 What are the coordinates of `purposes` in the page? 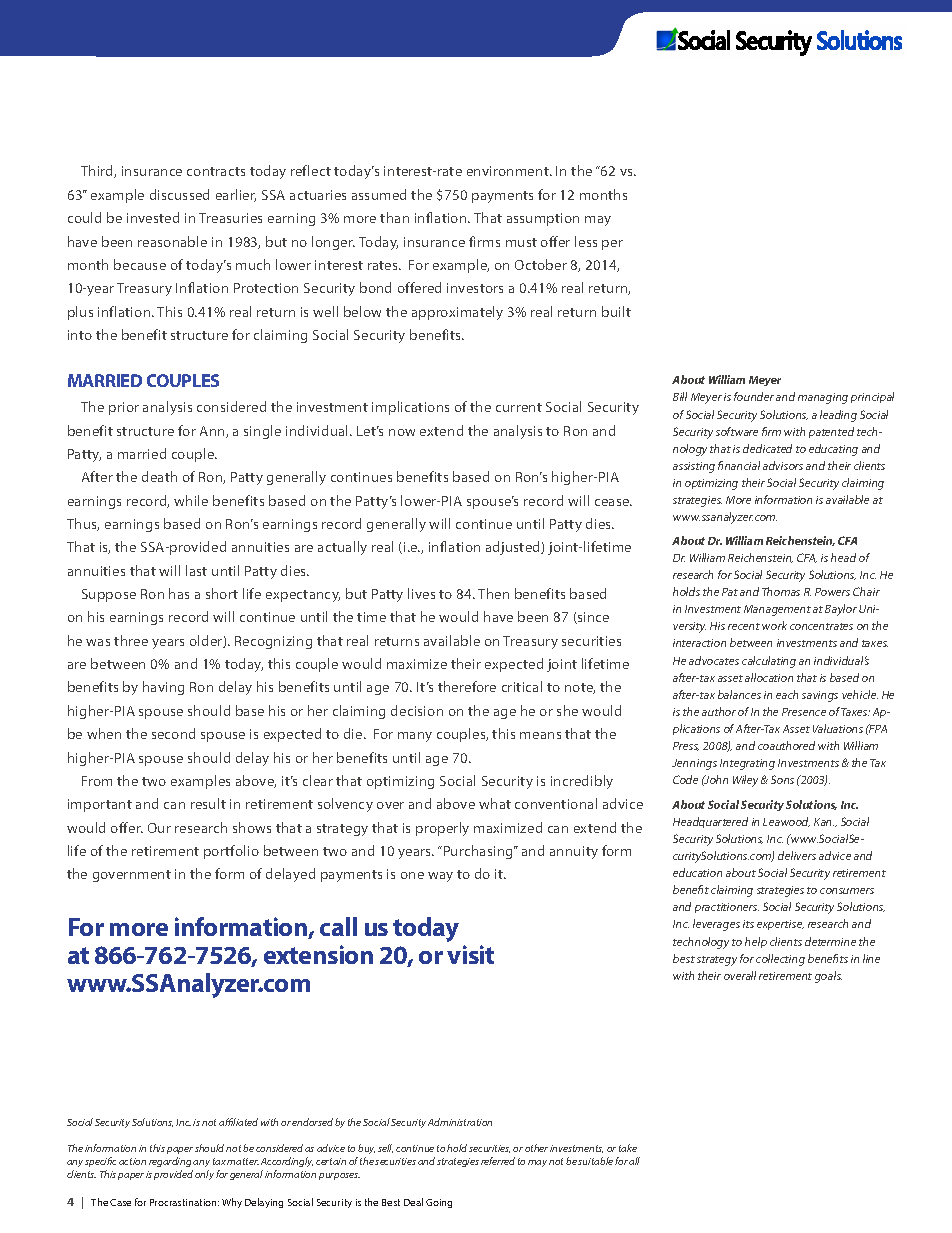 It's located at (339, 1176).
